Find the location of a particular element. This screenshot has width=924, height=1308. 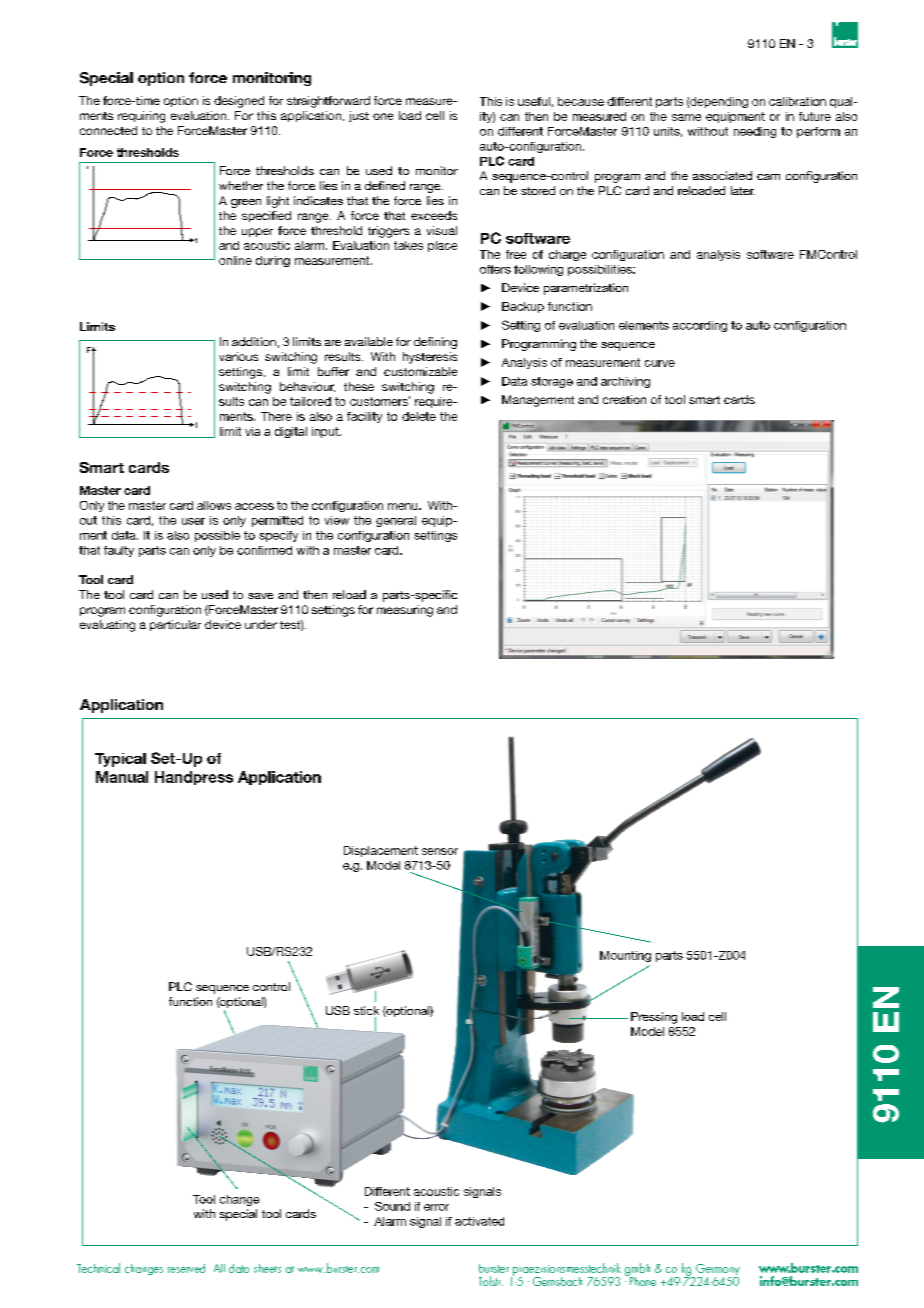

delete is located at coordinates (419, 416).
